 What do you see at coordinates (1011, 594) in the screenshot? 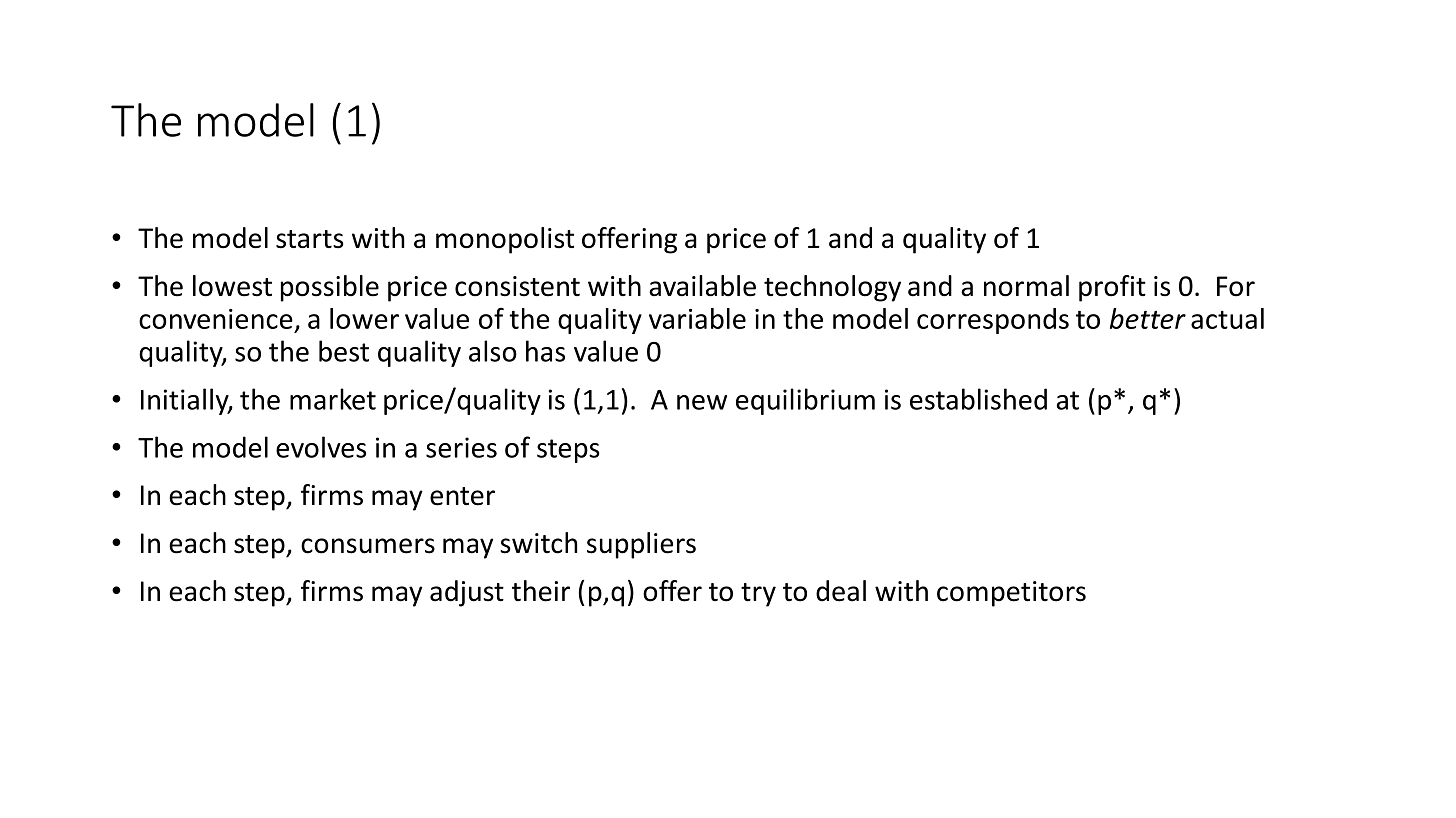
I see `competitors` at bounding box center [1011, 594].
